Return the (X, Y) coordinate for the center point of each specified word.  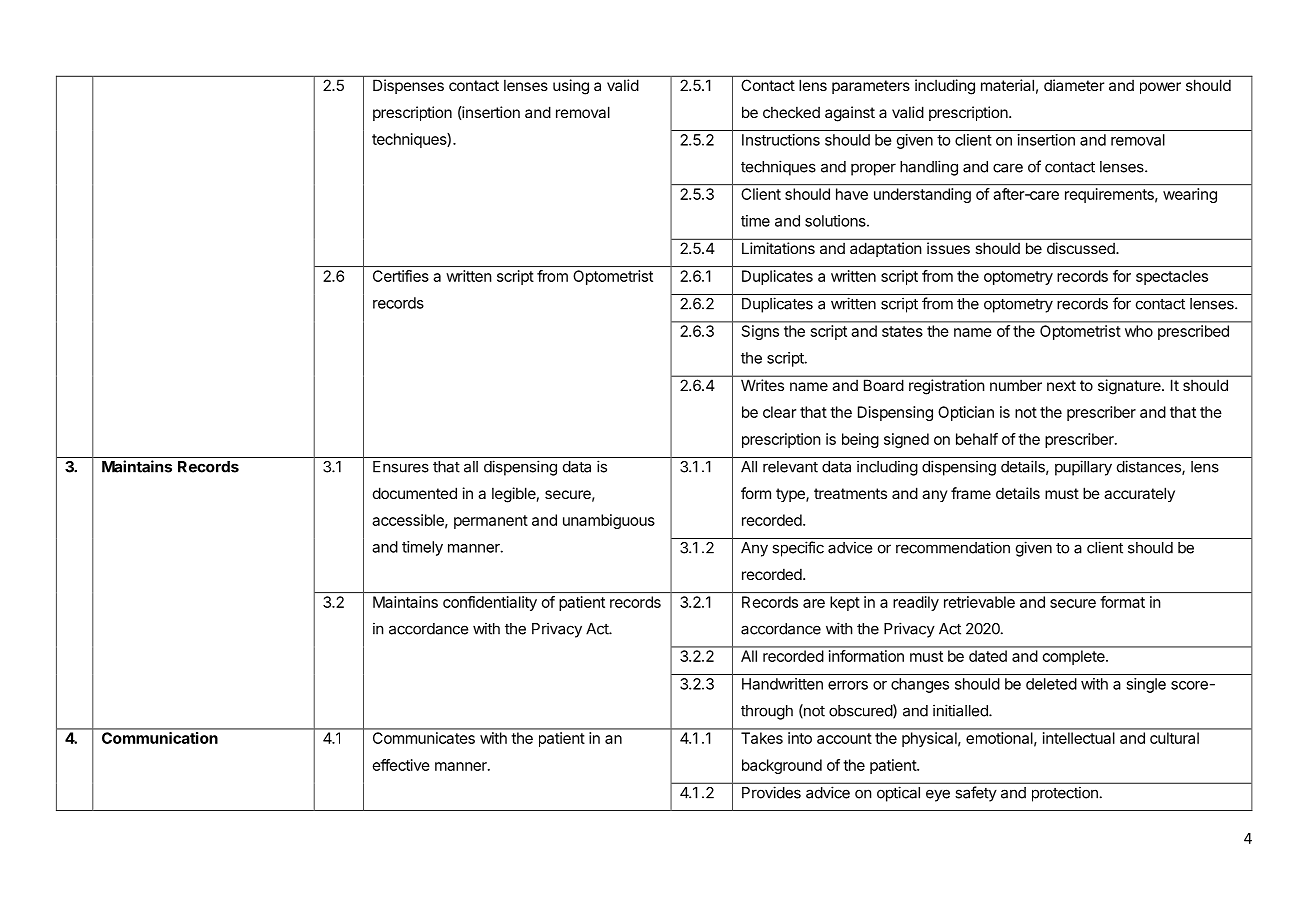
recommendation (953, 547)
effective (401, 765)
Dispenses (408, 86)
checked (791, 112)
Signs (760, 332)
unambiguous (609, 521)
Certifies (401, 276)
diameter (1074, 85)
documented (415, 493)
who (1139, 331)
